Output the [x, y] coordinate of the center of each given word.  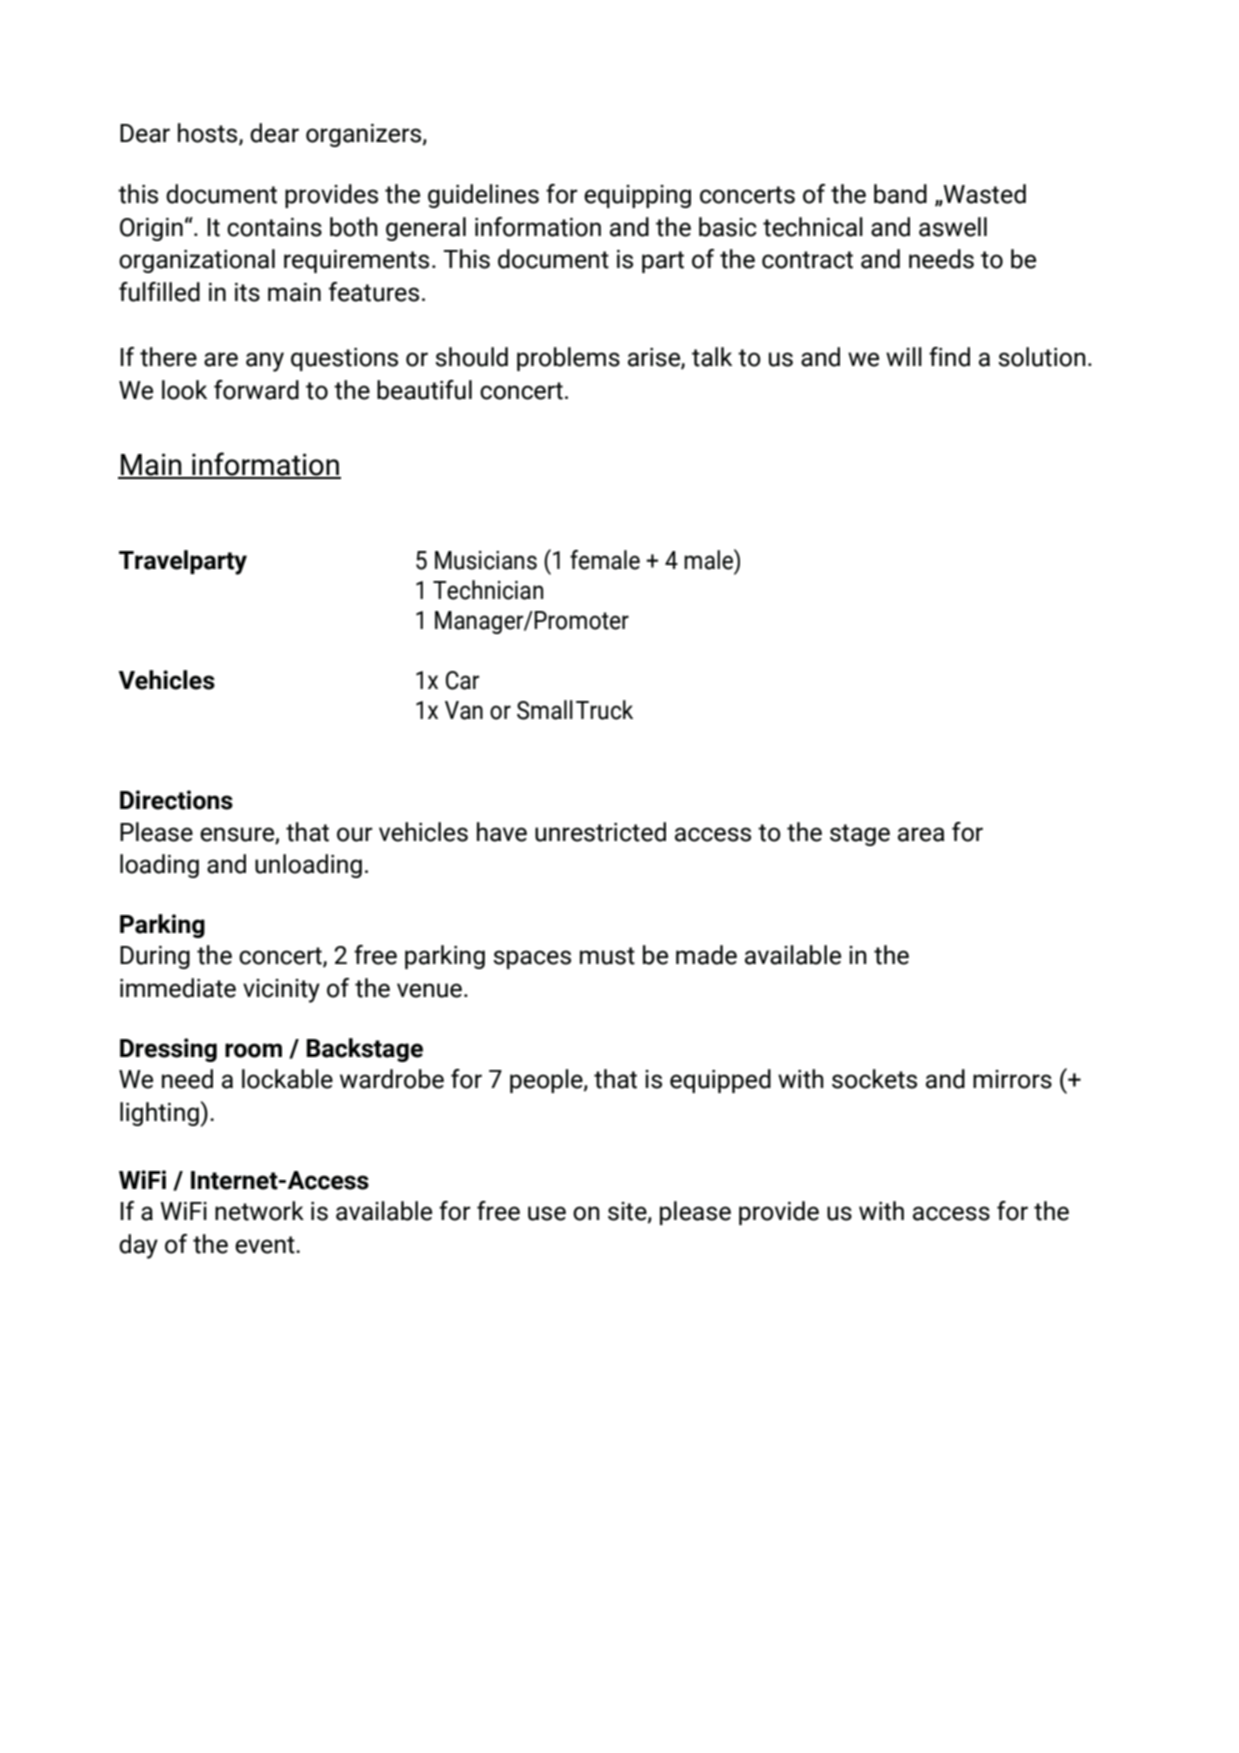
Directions [176, 800]
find [949, 357]
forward [256, 390]
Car [462, 680]
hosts [209, 133]
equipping [637, 196]
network [259, 1211]
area [921, 834]
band [900, 194]
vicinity [281, 991]
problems [568, 359]
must [607, 956]
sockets [874, 1079]
